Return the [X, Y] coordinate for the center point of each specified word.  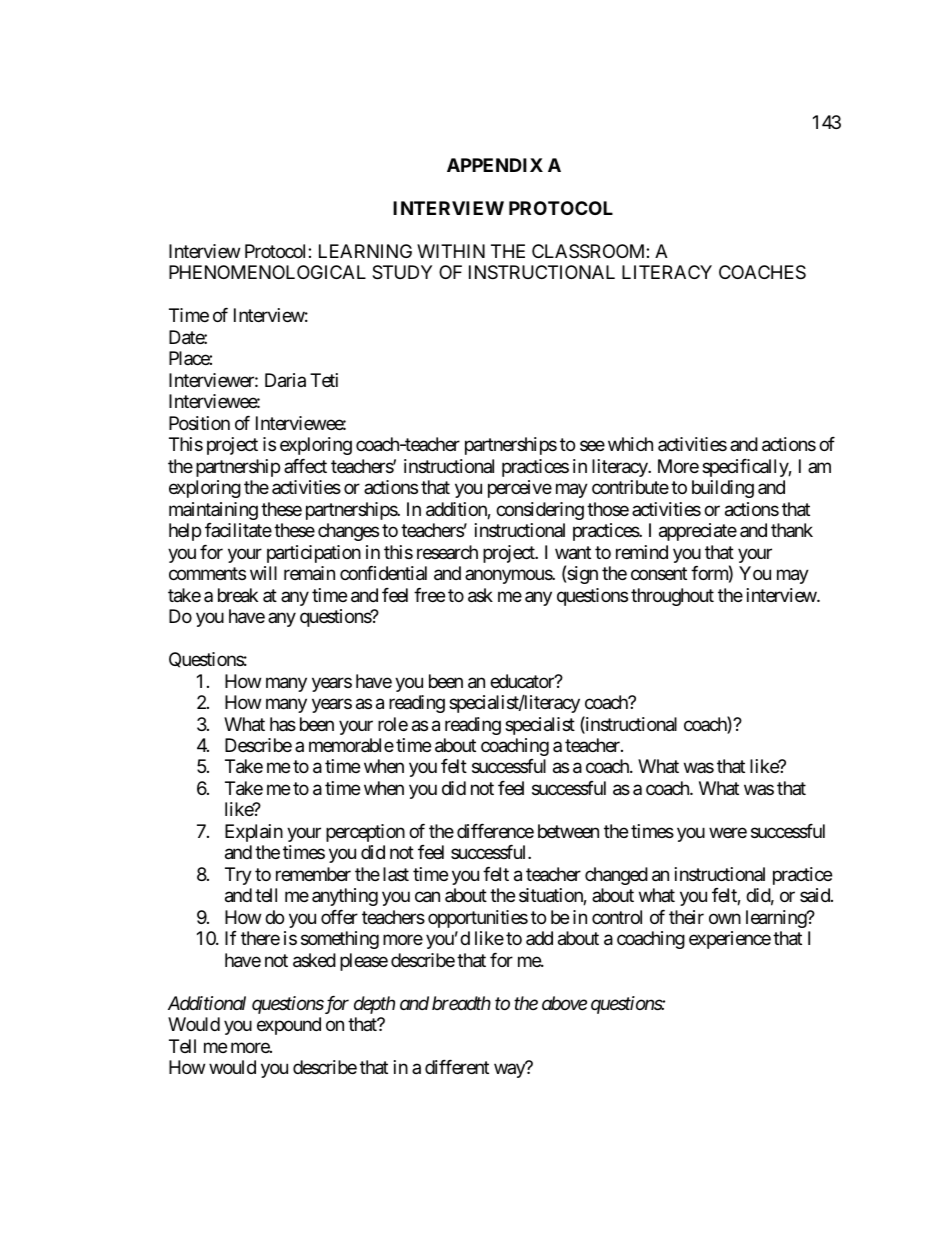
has [283, 724]
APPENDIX [495, 165]
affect [305, 466]
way [510, 1071]
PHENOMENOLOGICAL [267, 272]
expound [289, 1026]
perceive [520, 489]
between [568, 831]
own [725, 918]
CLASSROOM [589, 251]
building [723, 489]
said [816, 895]
